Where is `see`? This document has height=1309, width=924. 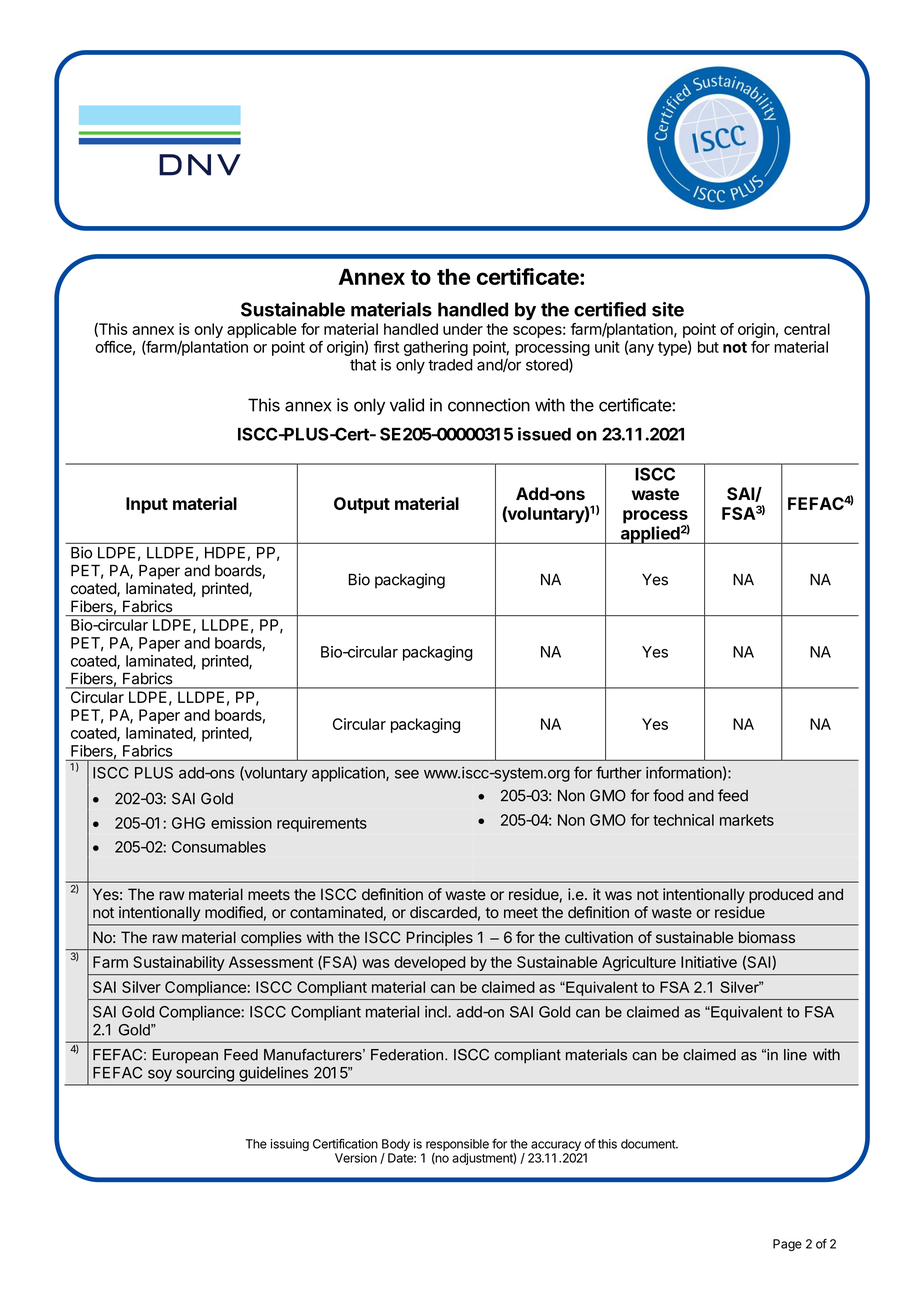
see is located at coordinates (407, 774).
